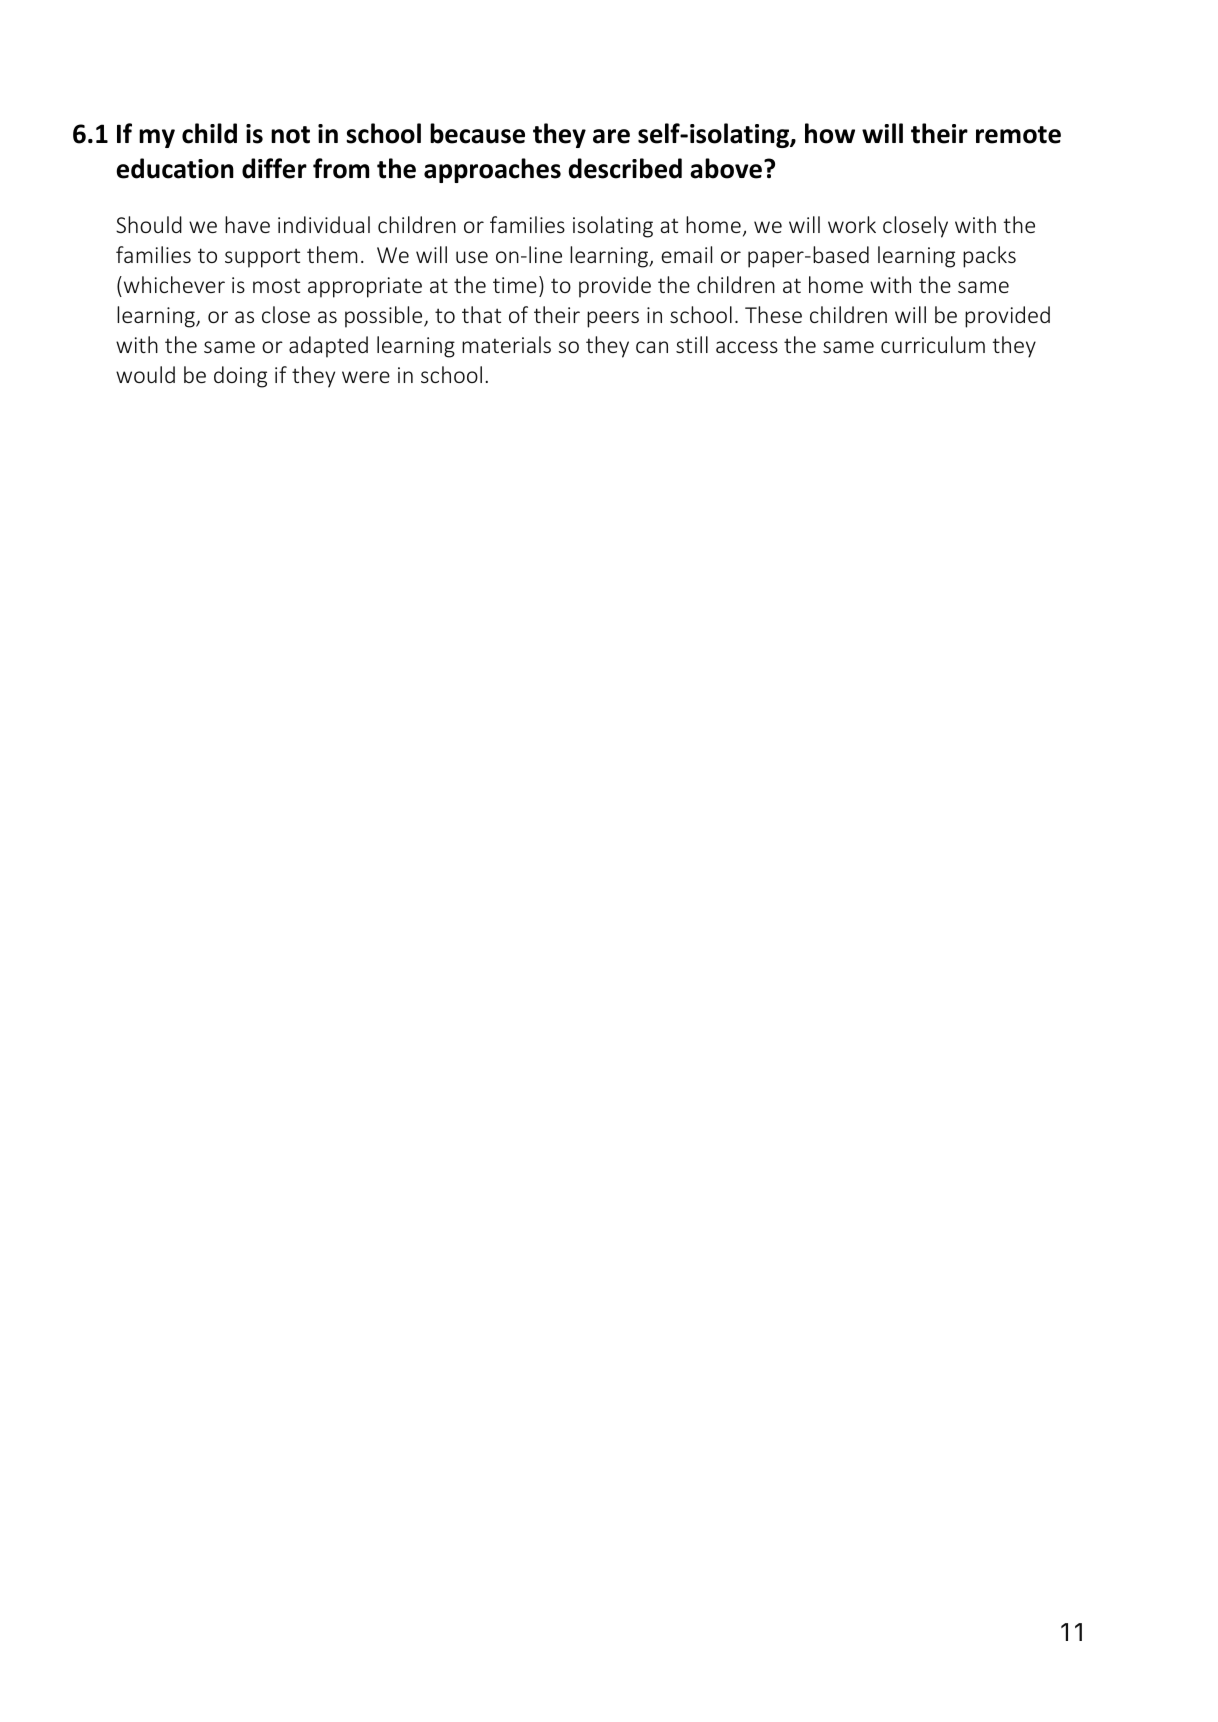 The image size is (1218, 1722). What do you see at coordinates (613, 319) in the page?
I see `peers` at bounding box center [613, 319].
